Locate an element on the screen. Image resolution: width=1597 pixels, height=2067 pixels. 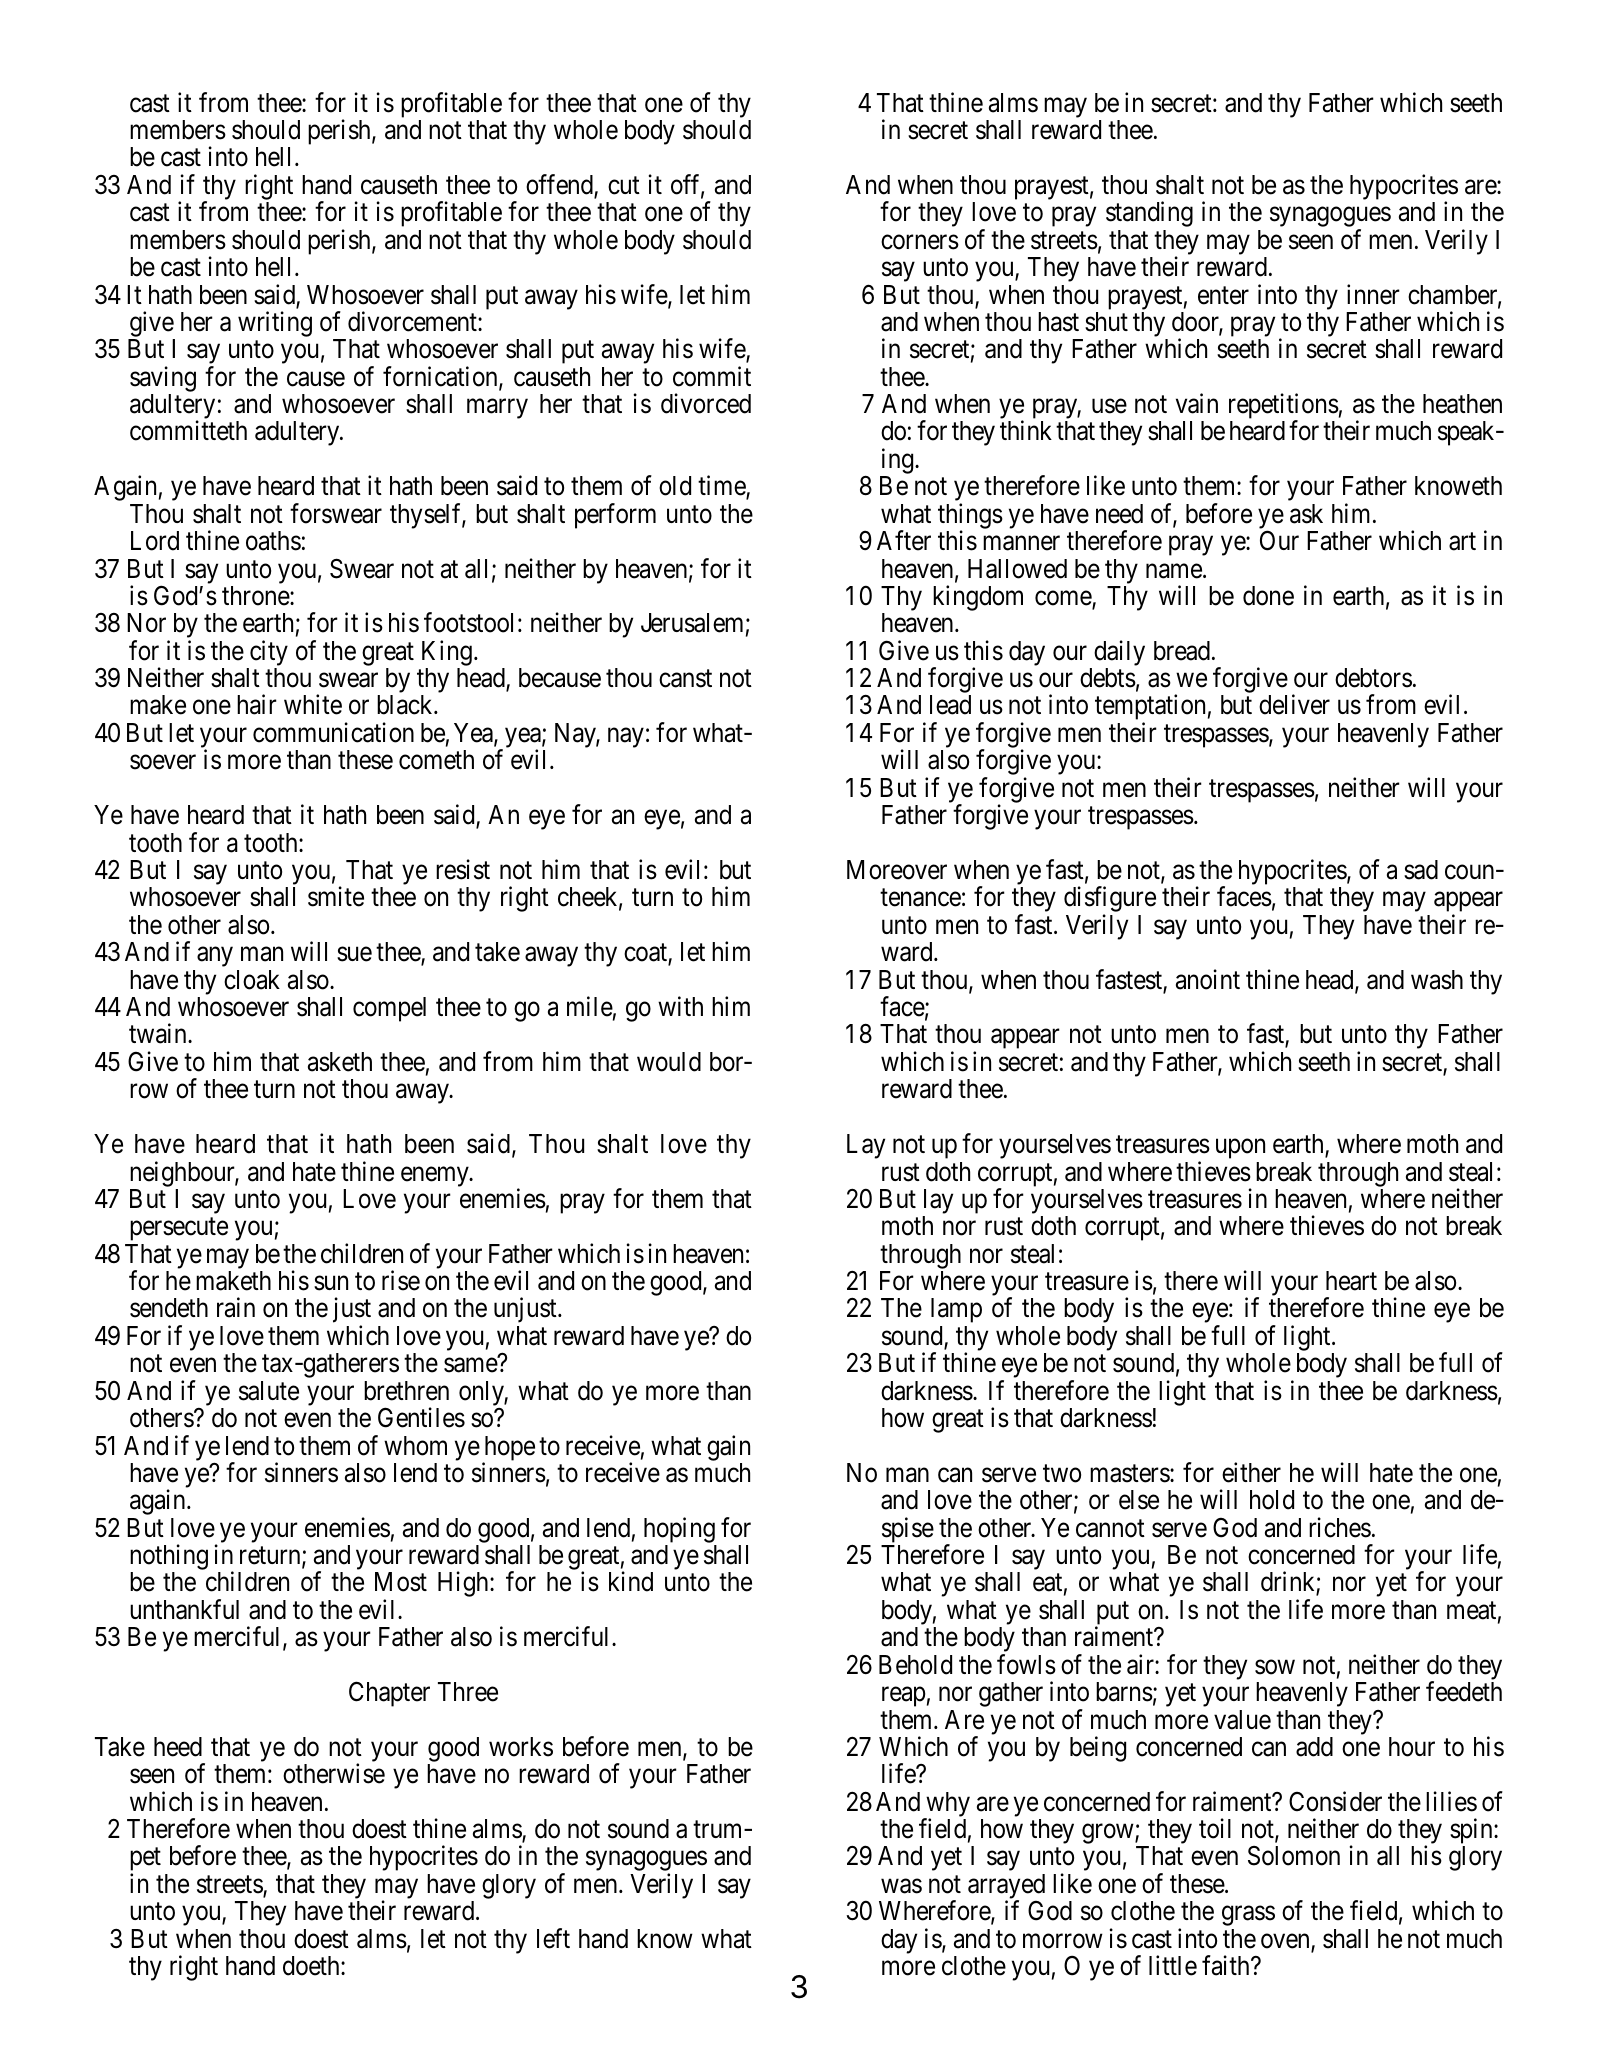
would is located at coordinates (669, 1062).
